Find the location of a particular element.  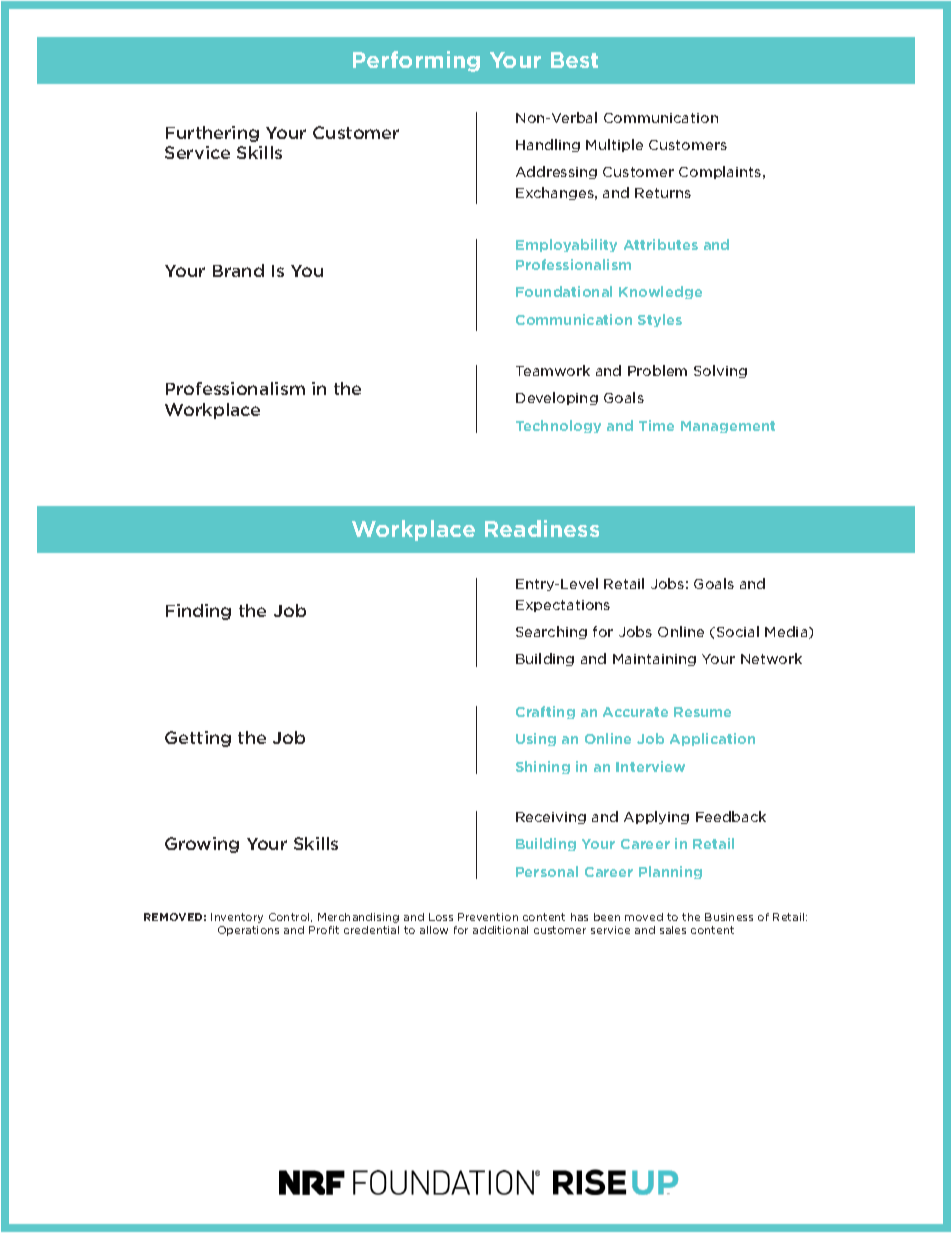

Furthering is located at coordinates (212, 134).
